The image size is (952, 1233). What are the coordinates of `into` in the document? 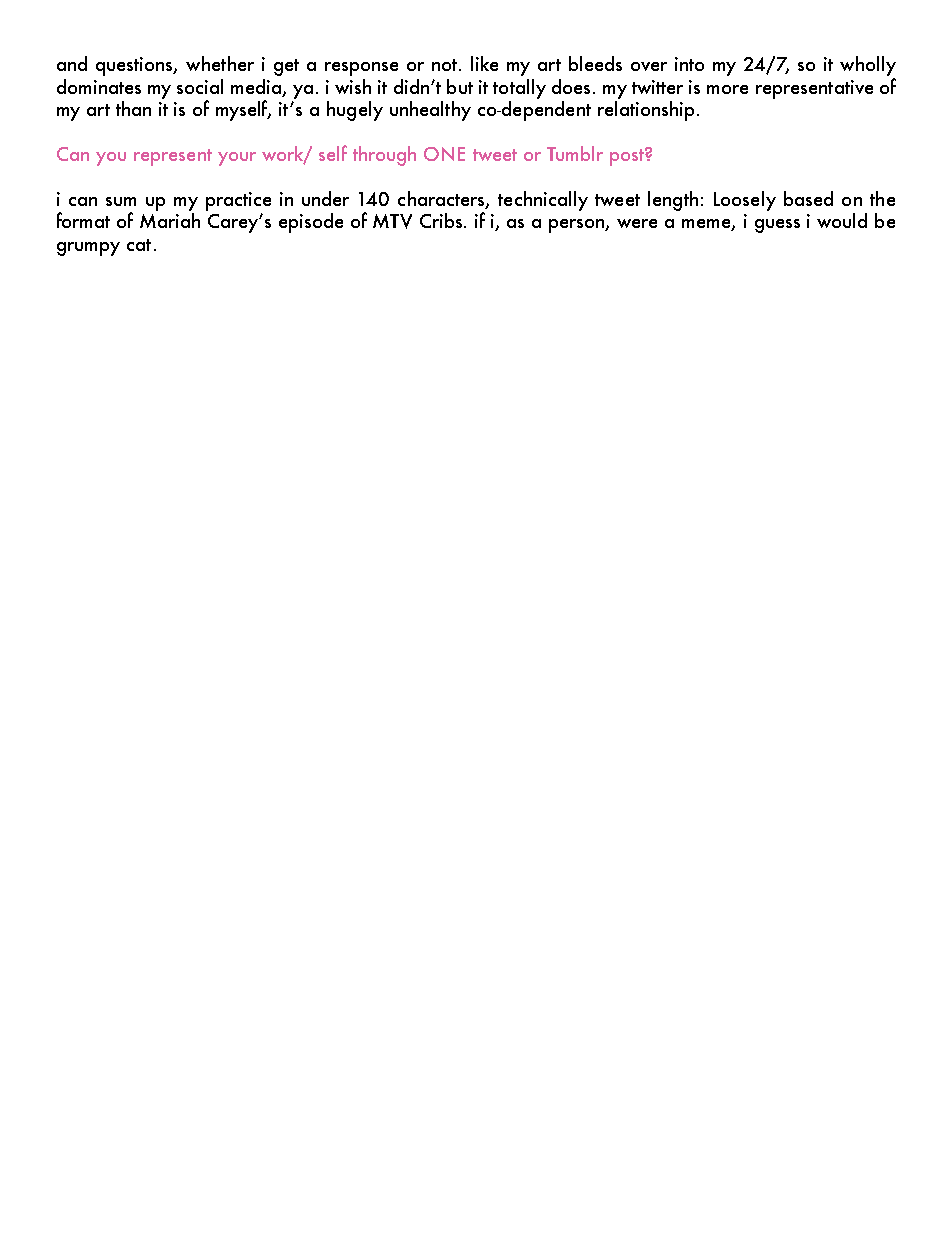 It's located at (689, 64).
